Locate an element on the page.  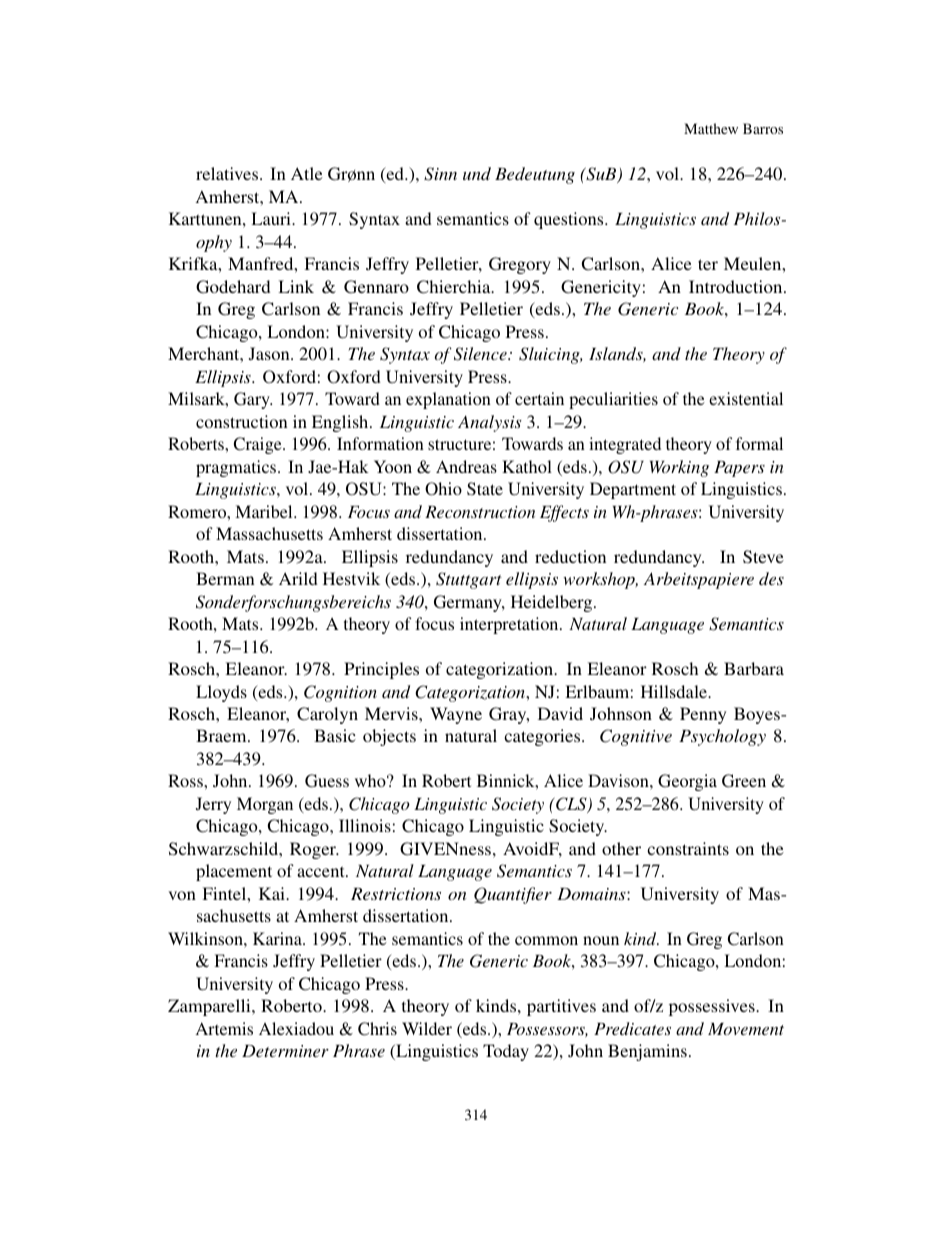
Today is located at coordinates (506, 1052).
